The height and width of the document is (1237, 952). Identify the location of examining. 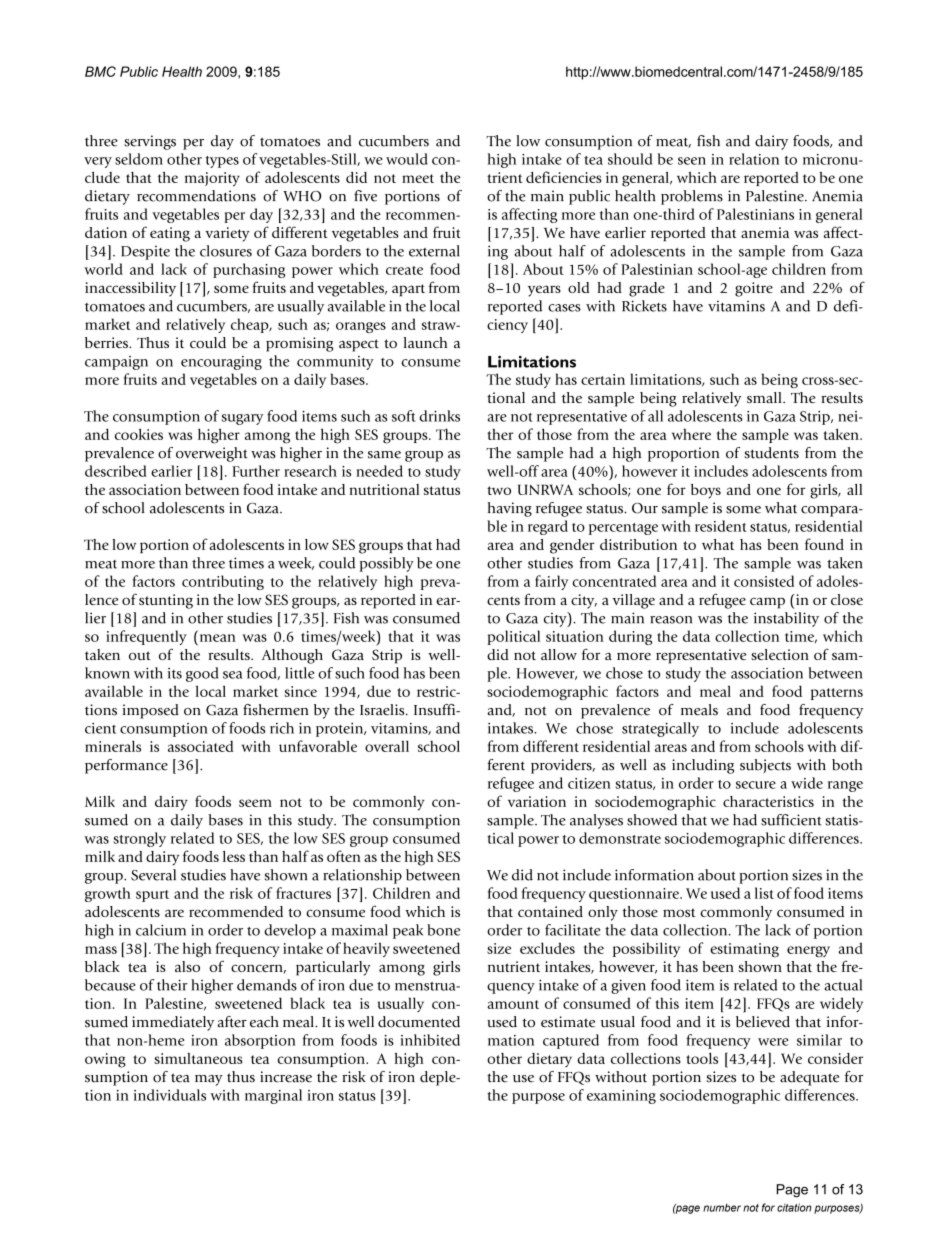
(621, 1097).
